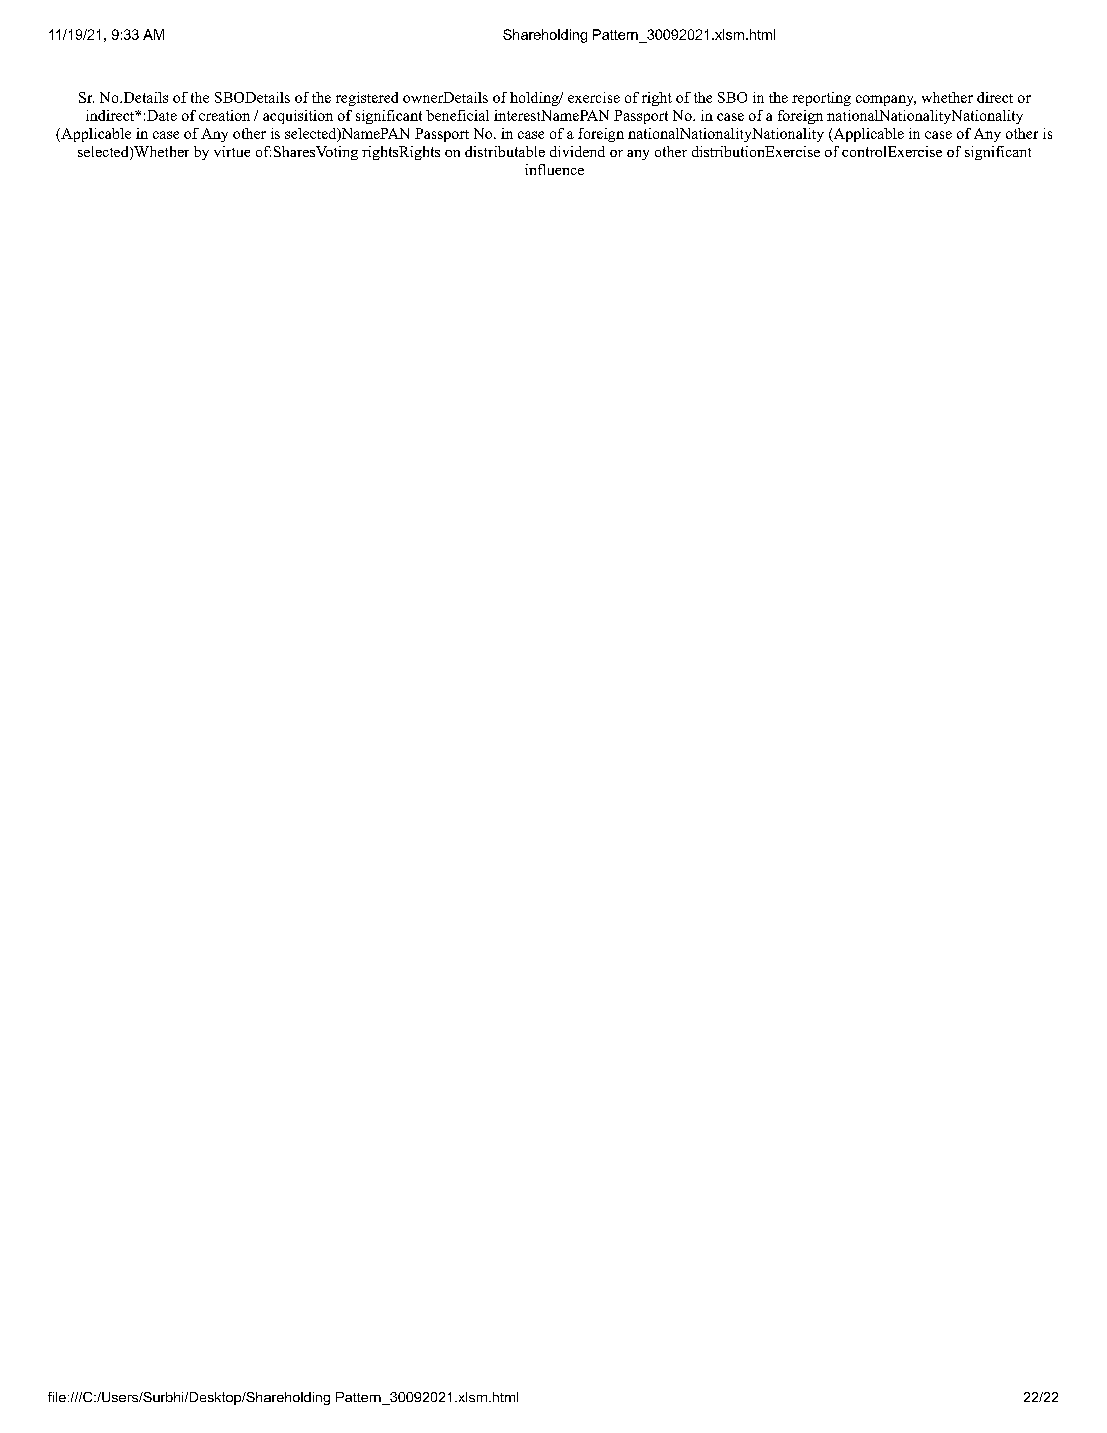  Describe the element at coordinates (554, 169) in the image. I see `influence` at that location.
